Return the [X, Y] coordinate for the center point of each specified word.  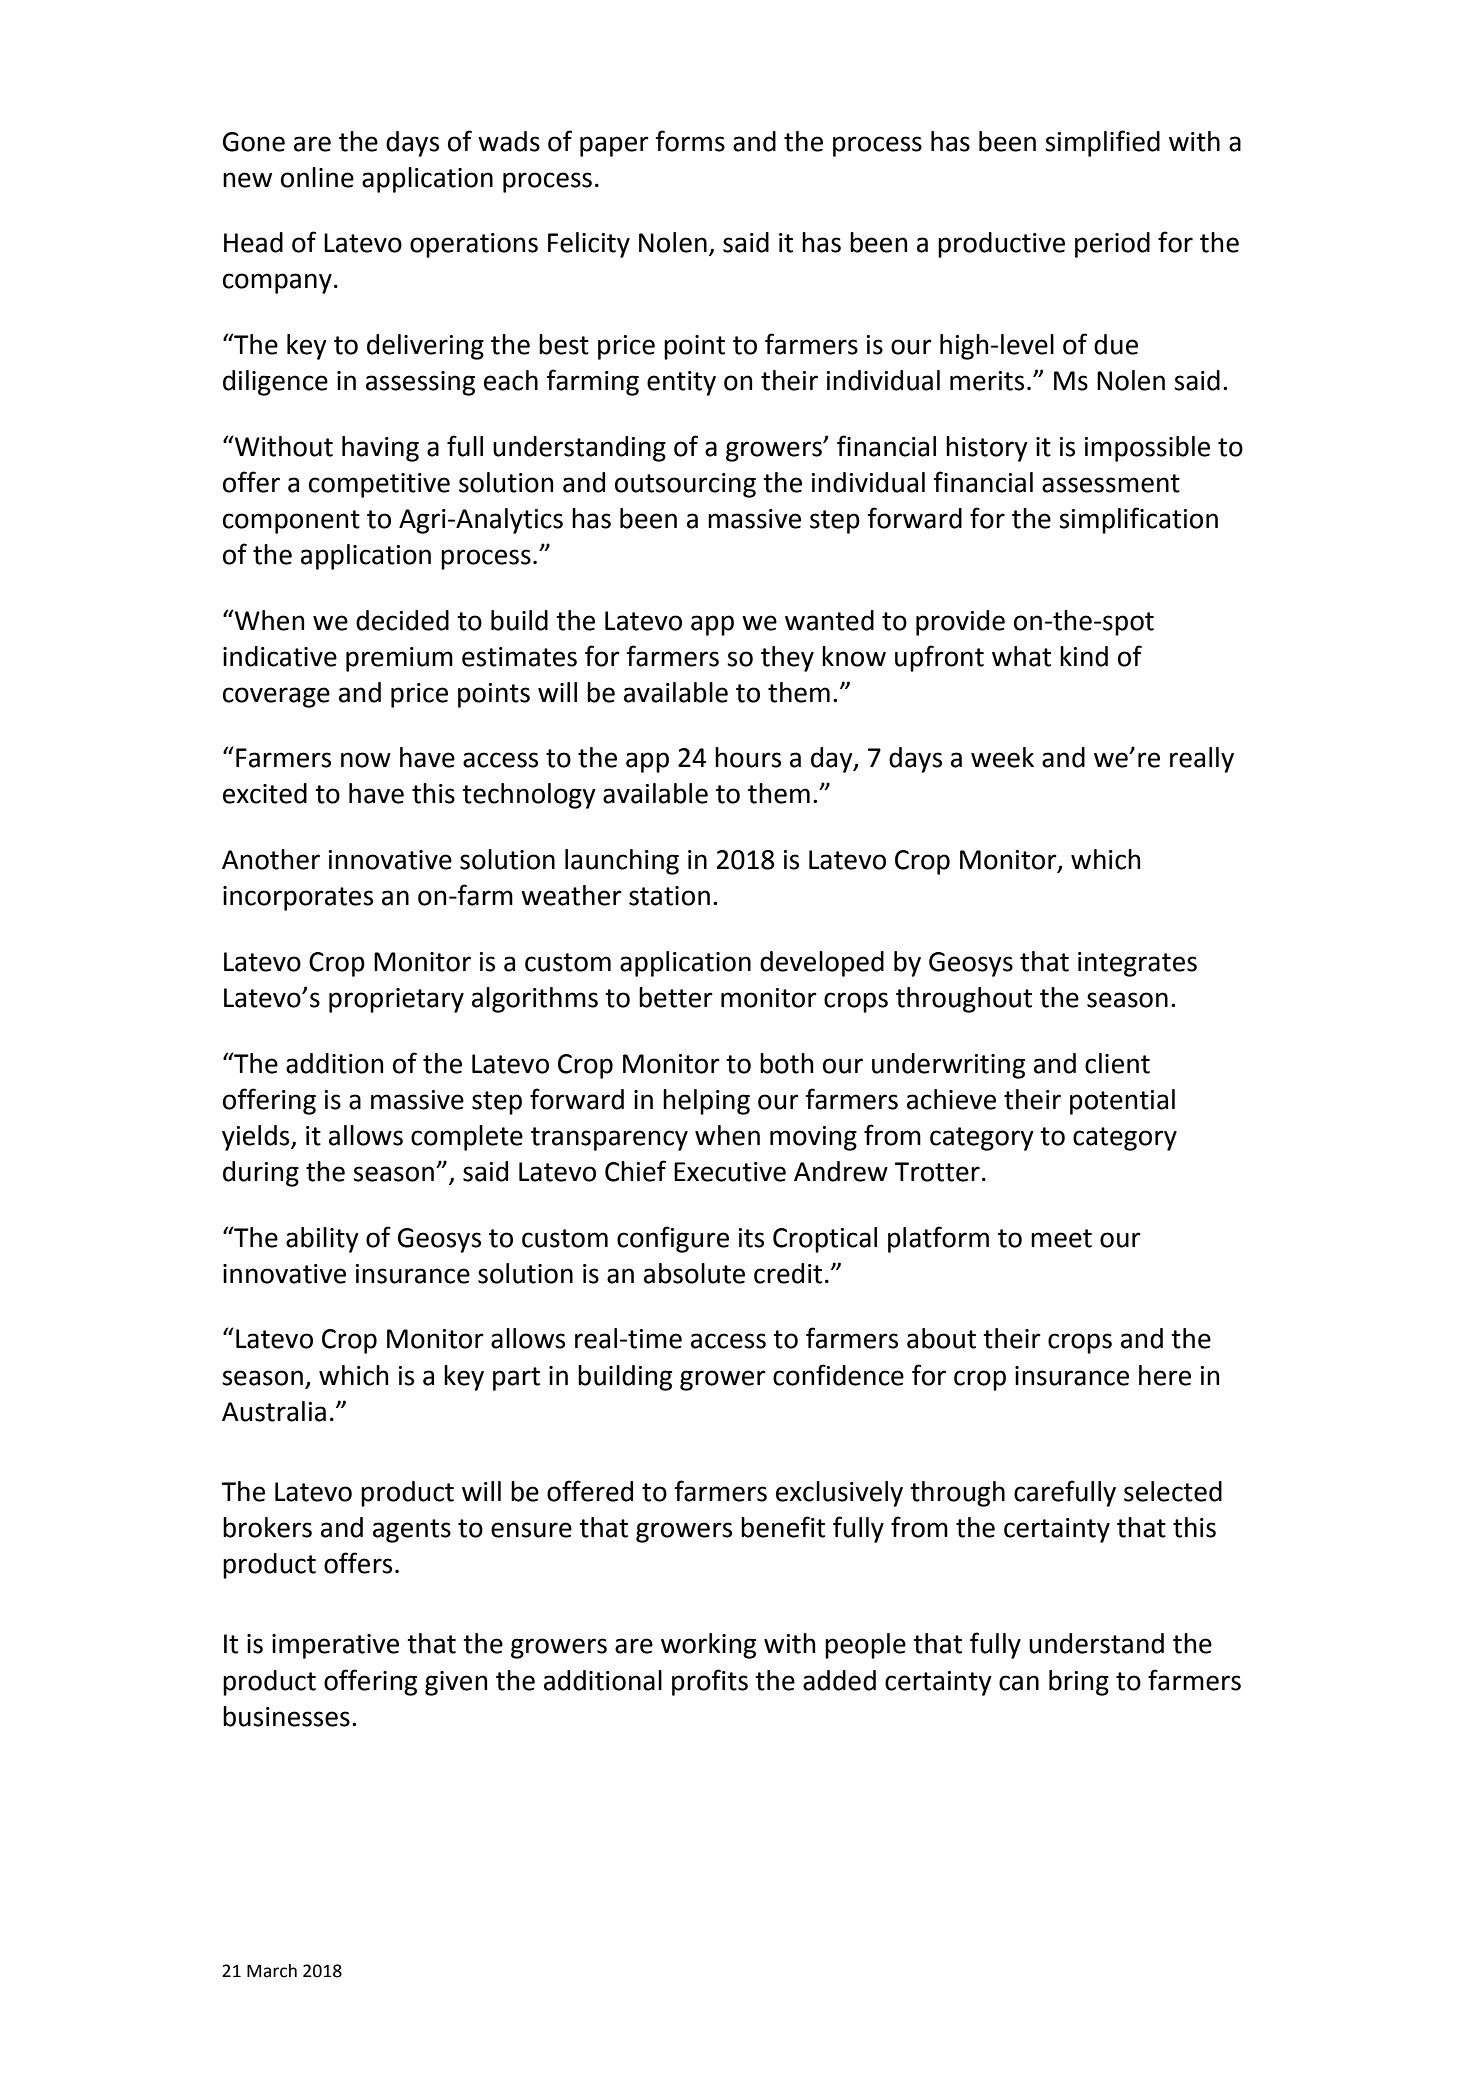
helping [706, 1102]
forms [690, 141]
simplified [1102, 143]
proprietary [396, 1000]
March [272, 1971]
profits [710, 1682]
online [317, 177]
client [1117, 1063]
